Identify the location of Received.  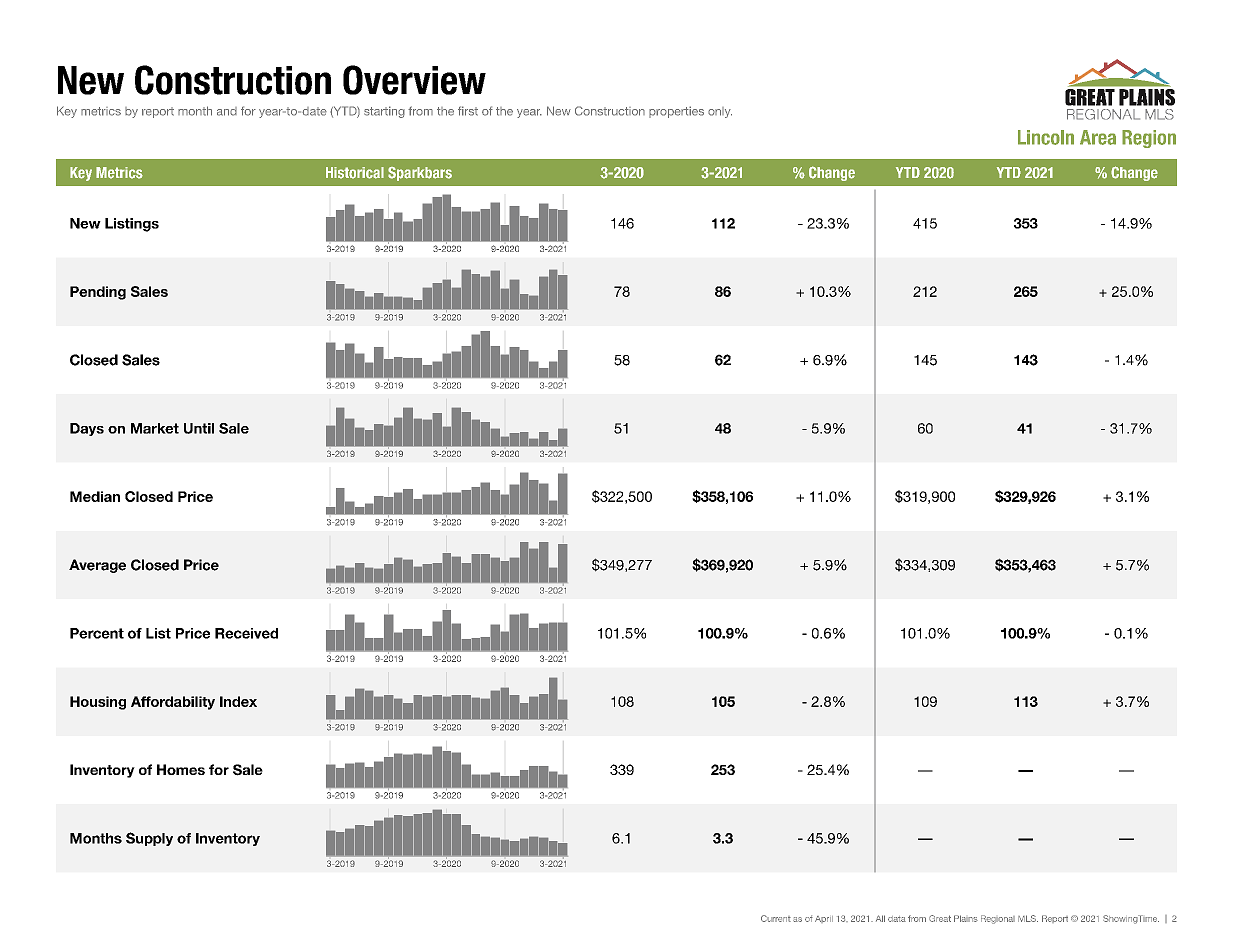
(246, 633).
